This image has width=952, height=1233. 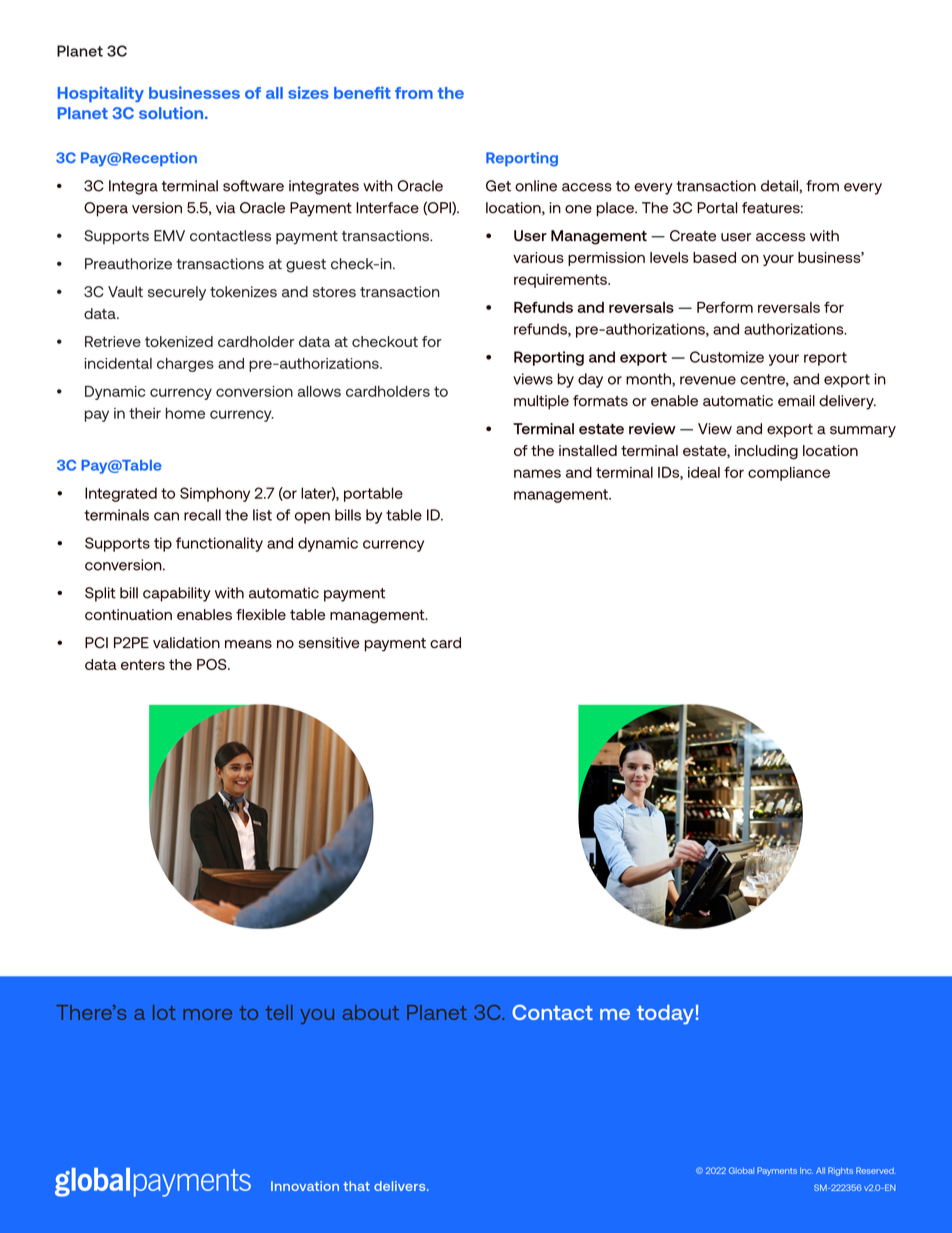 I want to click on delivers, so click(x=401, y=1186).
